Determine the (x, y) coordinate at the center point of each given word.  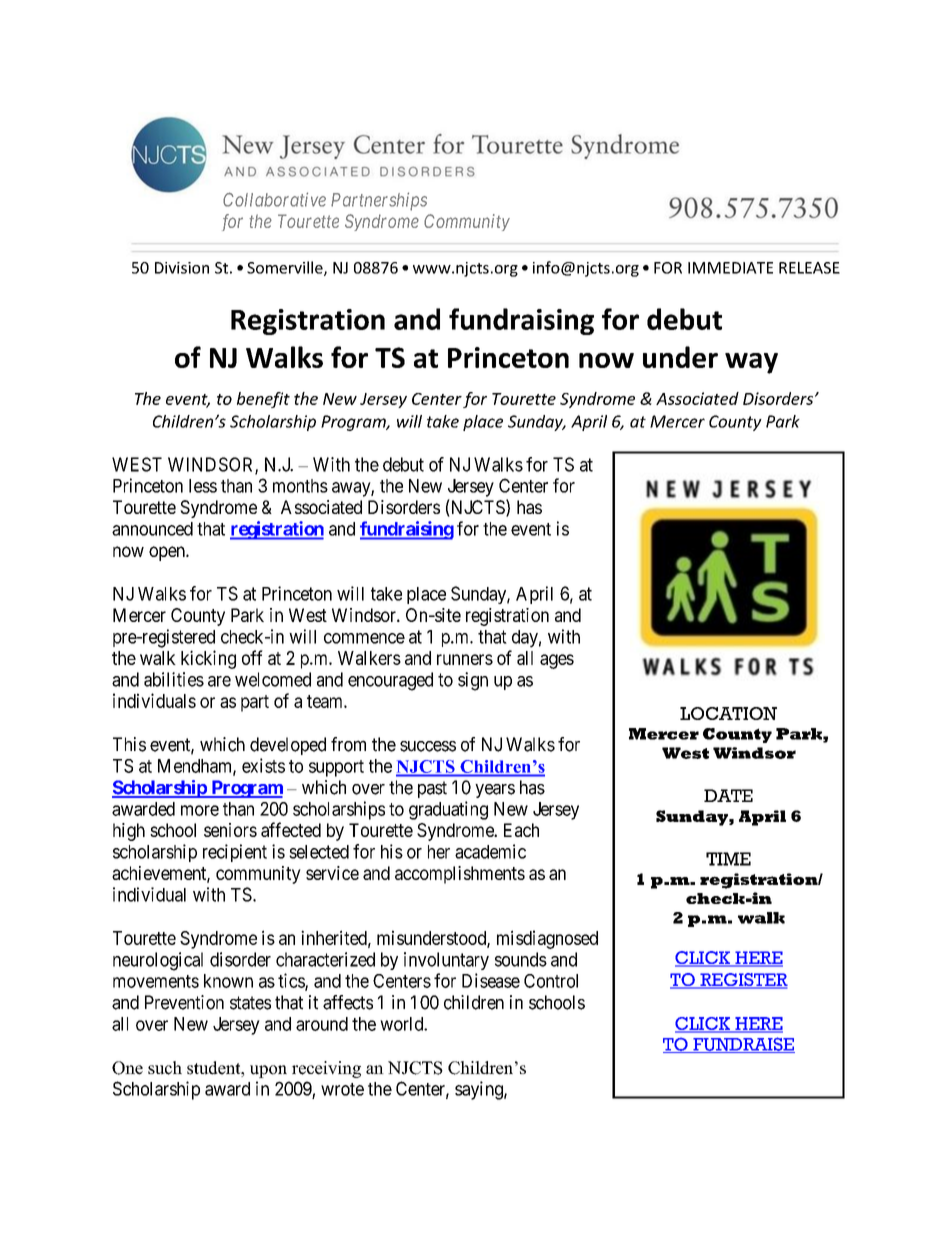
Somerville (286, 268)
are (219, 681)
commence (364, 638)
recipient (235, 853)
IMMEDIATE (730, 268)
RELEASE (809, 268)
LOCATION (728, 713)
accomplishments (460, 875)
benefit (263, 400)
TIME (728, 859)
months (300, 486)
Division (182, 268)
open (168, 553)
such (165, 1068)
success (428, 746)
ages (557, 661)
